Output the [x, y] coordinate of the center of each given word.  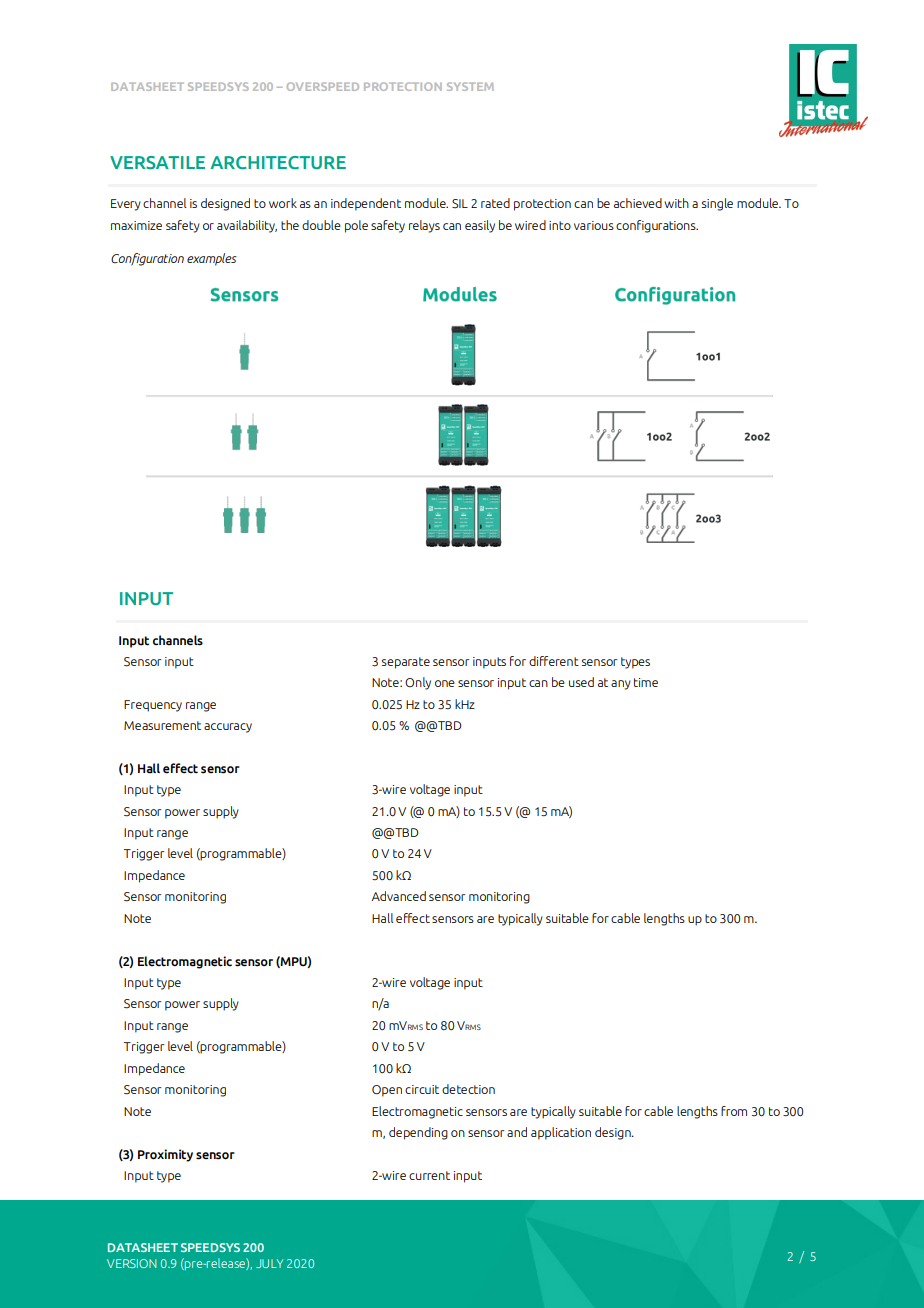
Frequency [153, 706]
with [676, 203]
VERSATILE [157, 162]
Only [418, 683]
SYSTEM [470, 86]
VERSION [132, 1263]
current [429, 1175]
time [646, 682]
